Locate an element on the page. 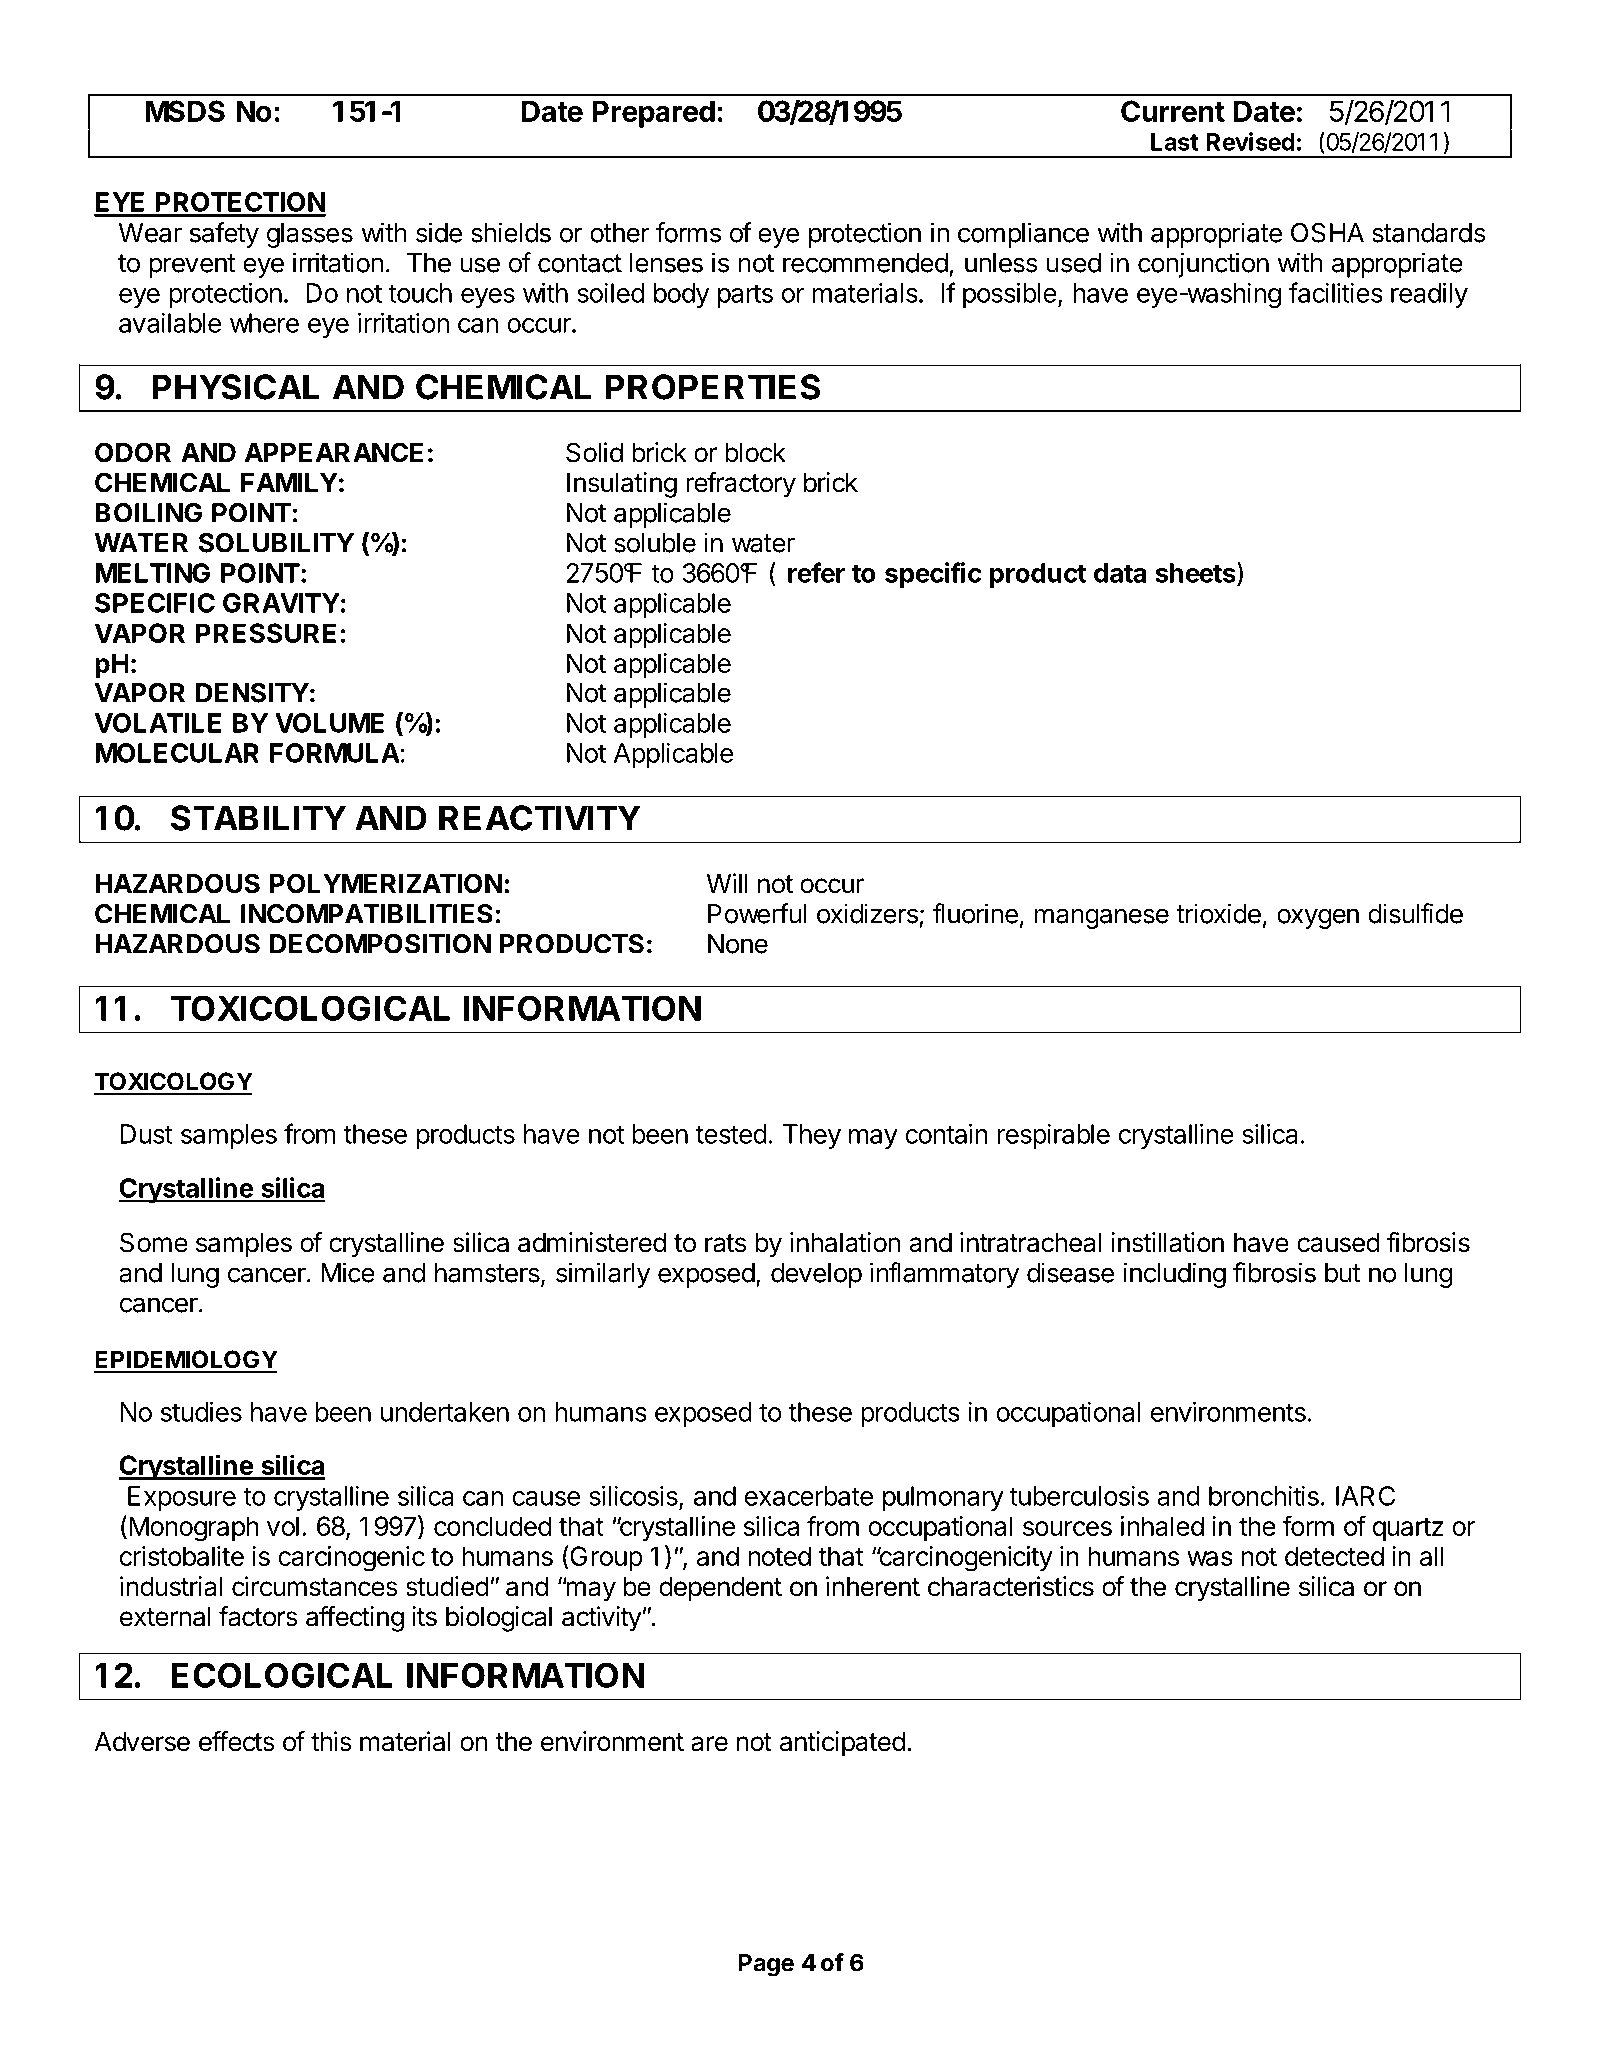 This image has width=1600, height=2071. but is located at coordinates (1342, 1273).
